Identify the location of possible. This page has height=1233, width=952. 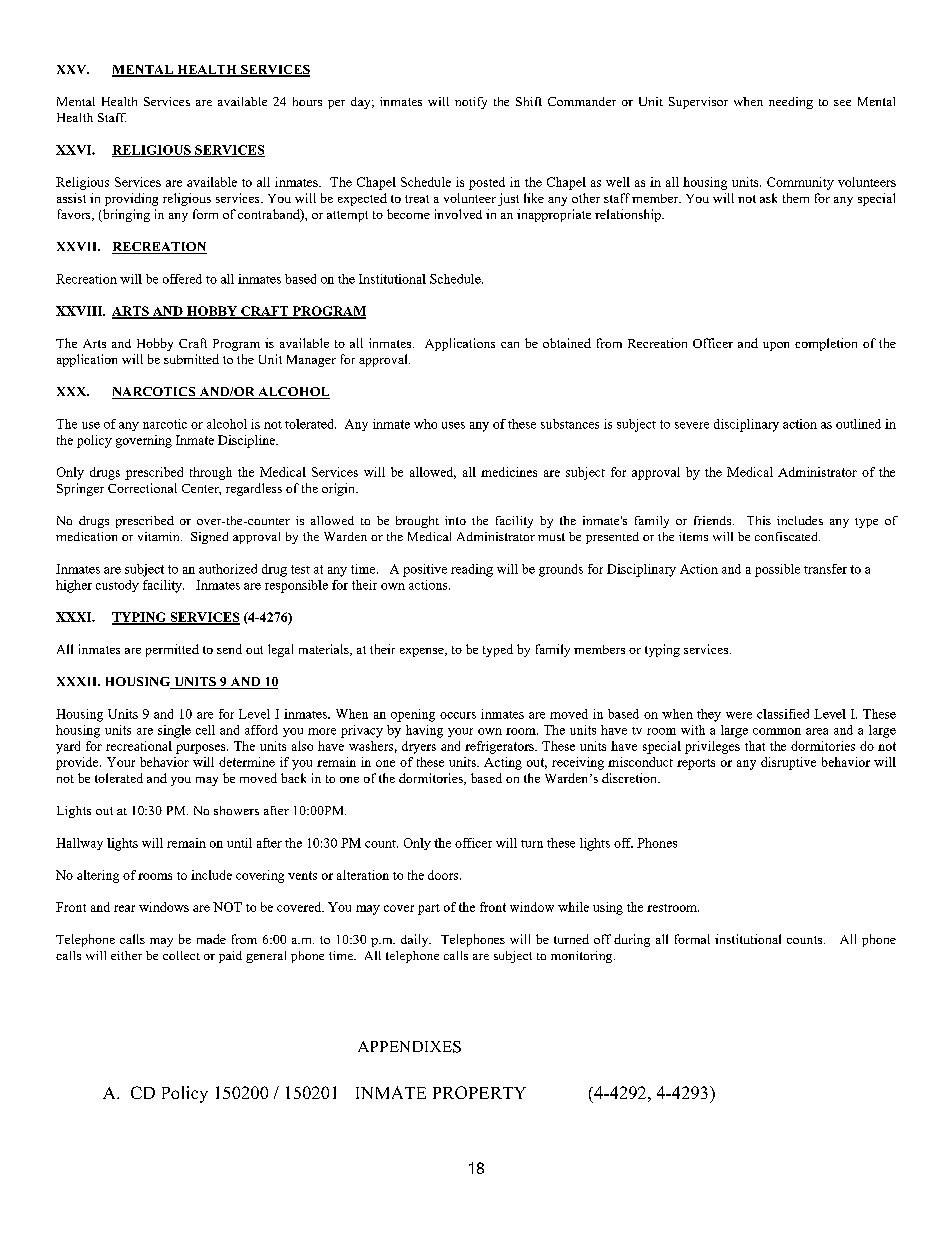
(777, 570).
